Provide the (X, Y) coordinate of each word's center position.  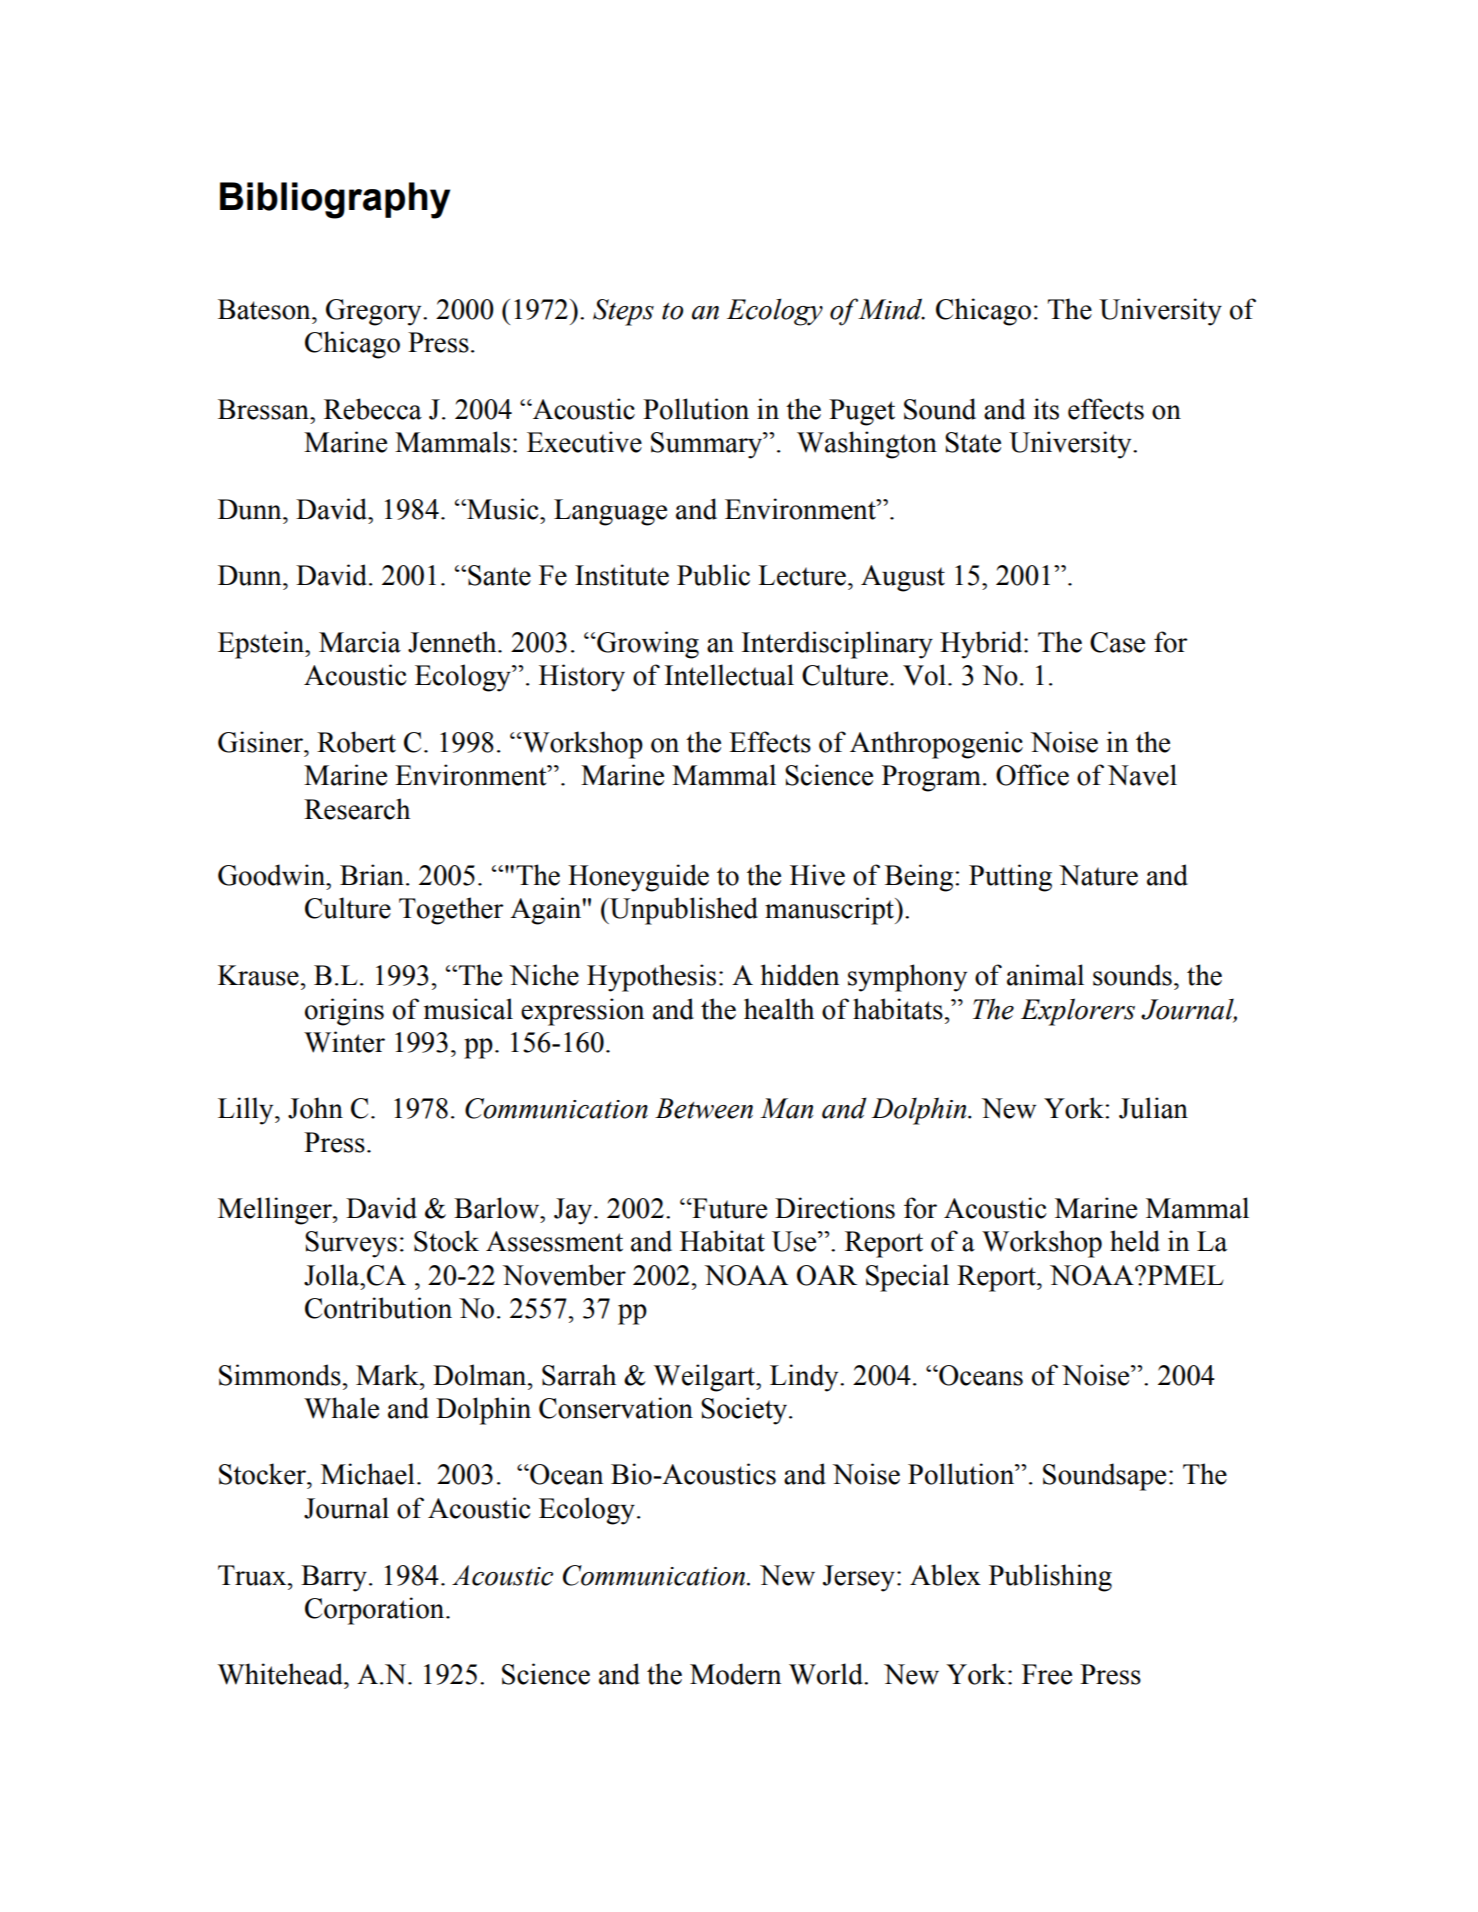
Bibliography (335, 200)
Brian (372, 875)
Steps (623, 312)
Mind (891, 309)
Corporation (376, 1611)
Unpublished (683, 911)
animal (1045, 975)
